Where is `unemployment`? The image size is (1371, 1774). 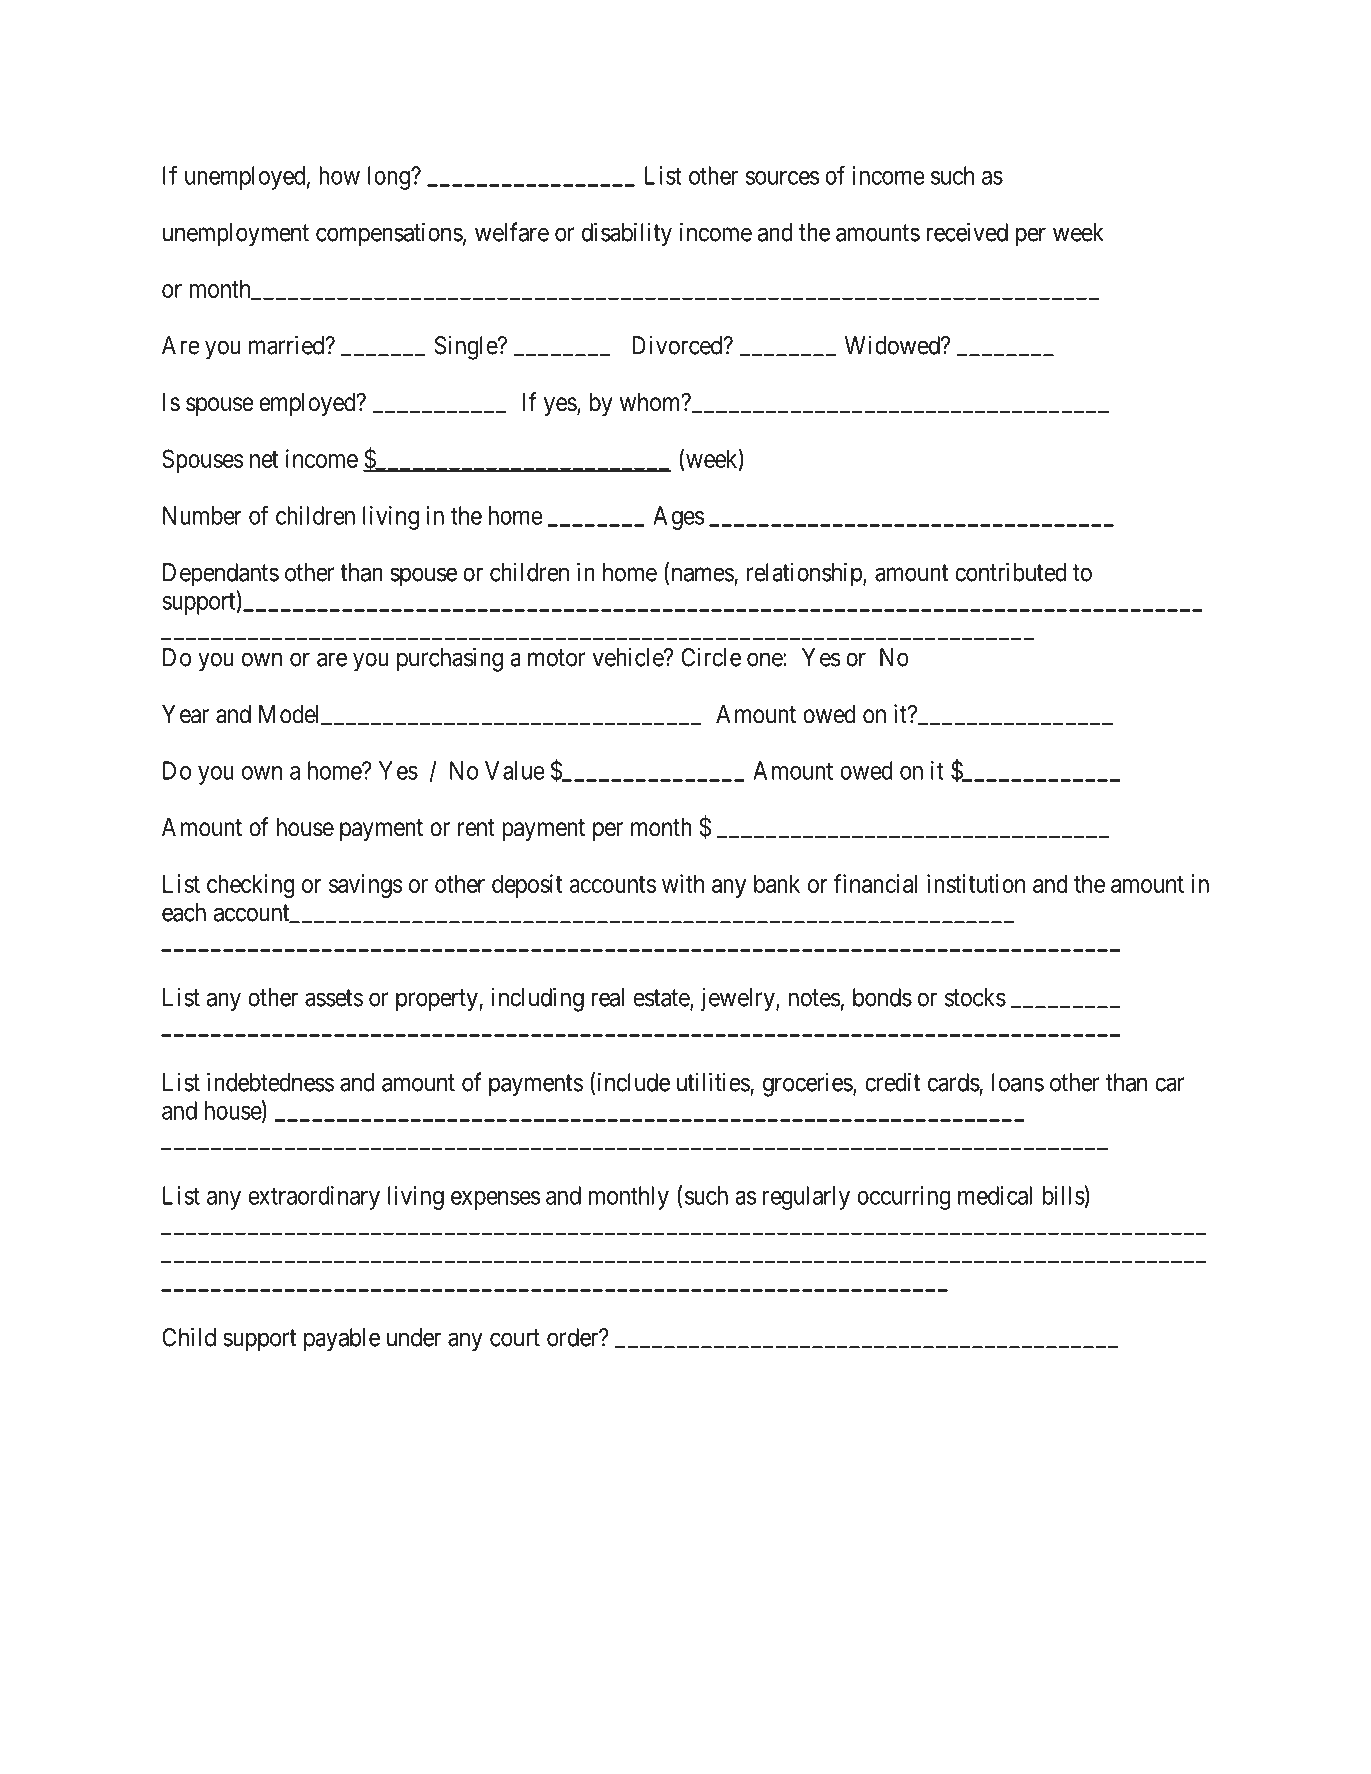 unemployment is located at coordinates (236, 235).
